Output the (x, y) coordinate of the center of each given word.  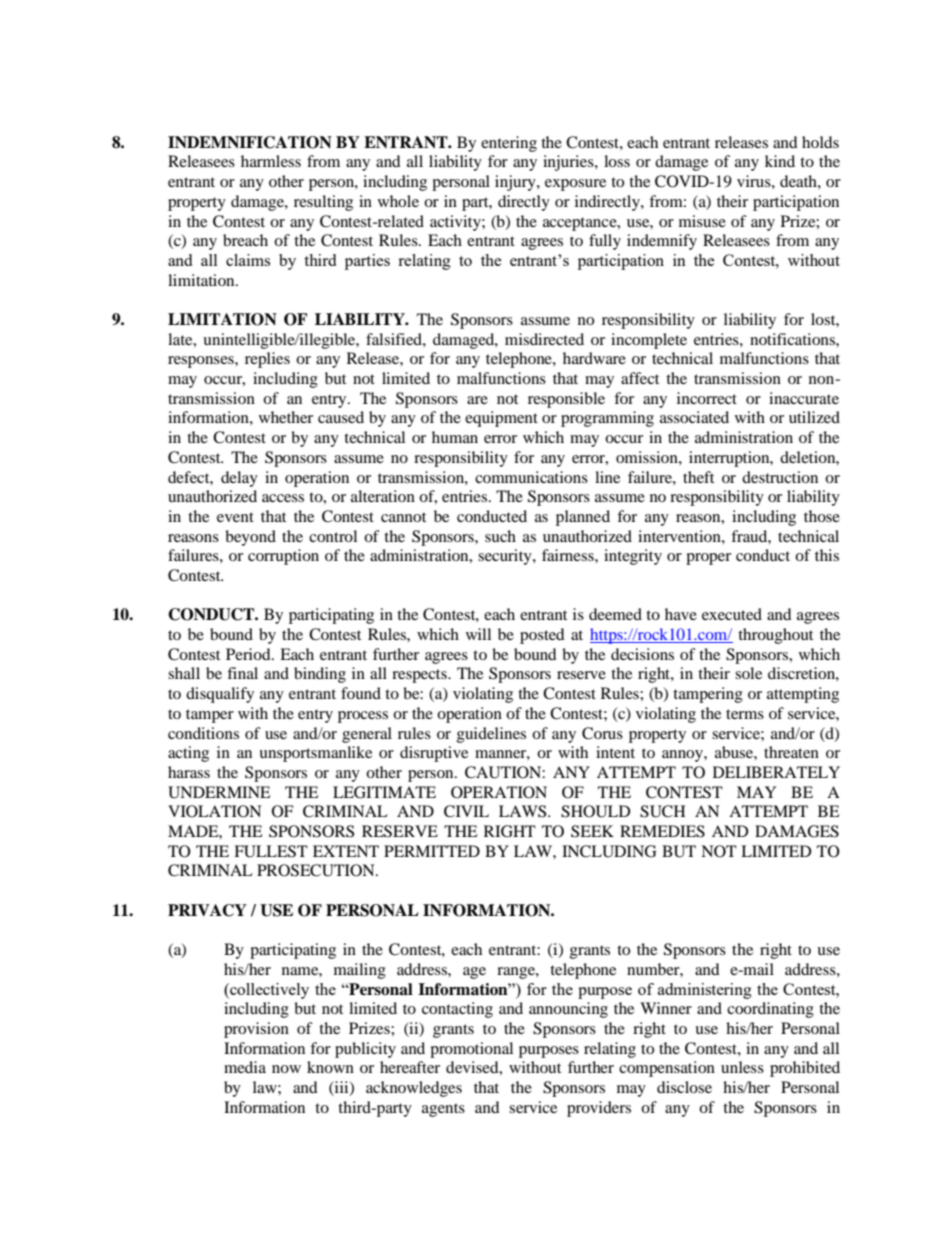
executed (732, 614)
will (478, 634)
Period (249, 654)
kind (780, 161)
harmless (271, 161)
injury (516, 183)
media (245, 1067)
